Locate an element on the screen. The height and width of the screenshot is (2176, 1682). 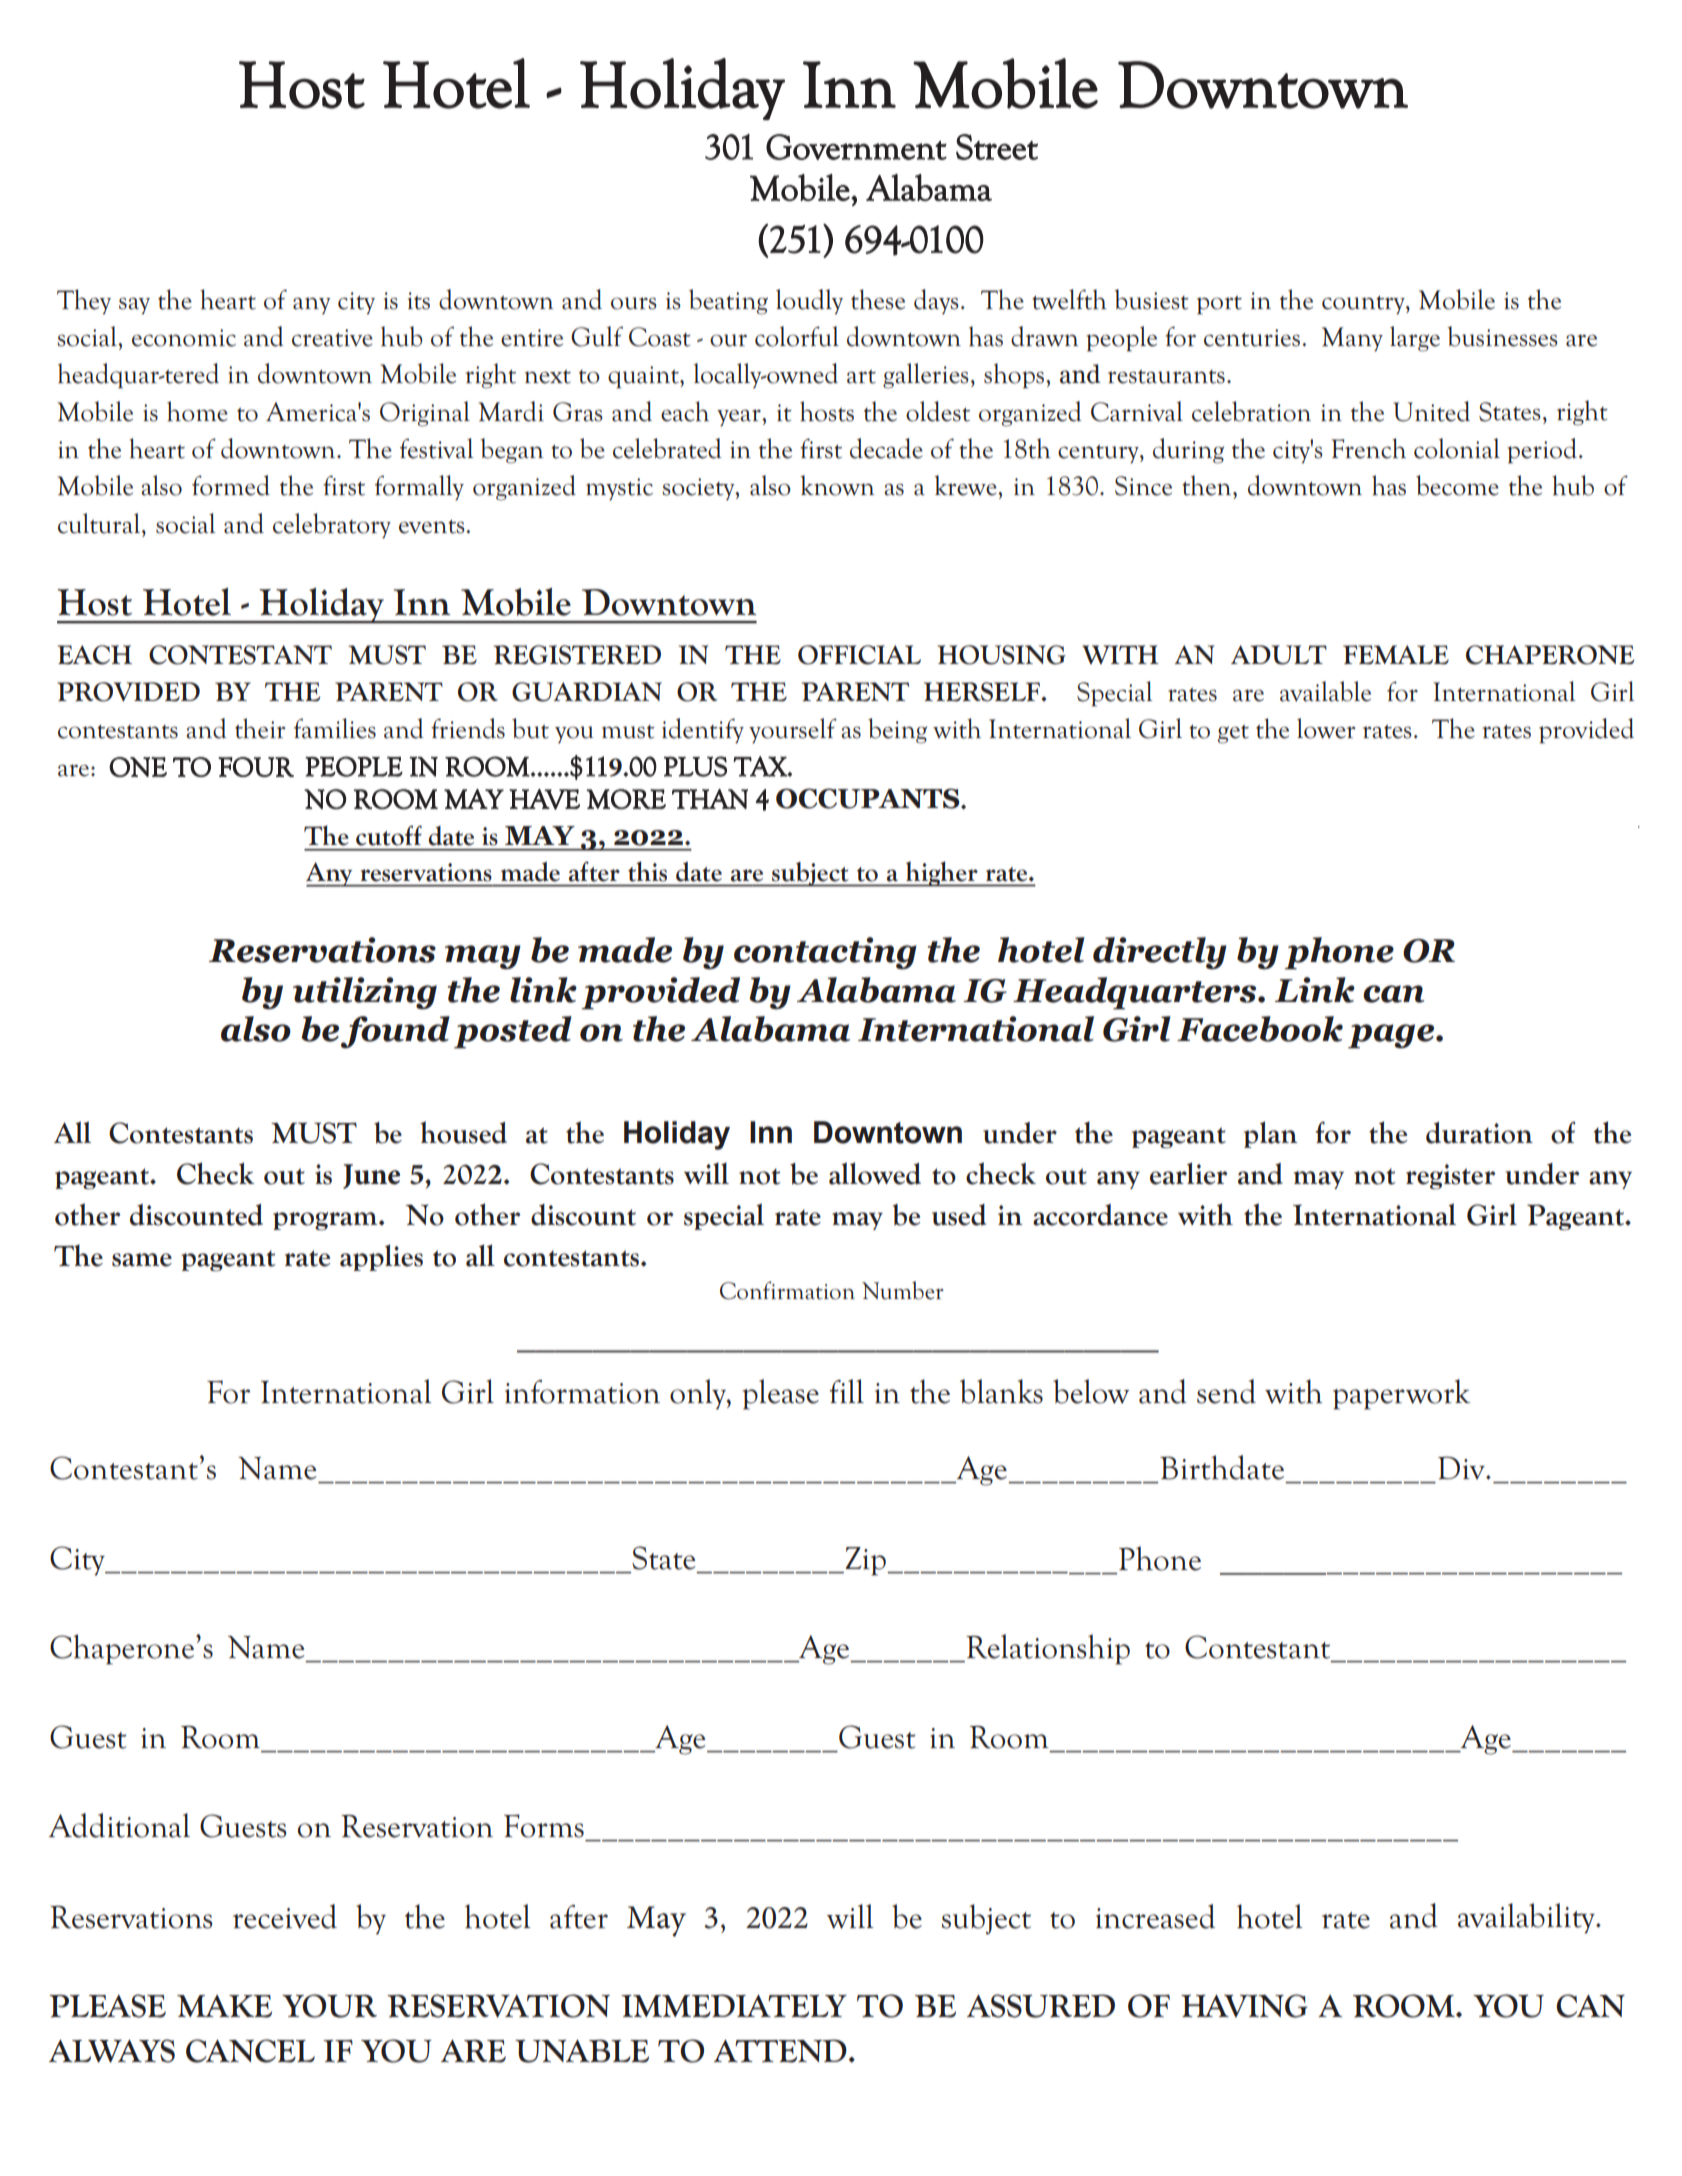
Many is located at coordinates (1352, 339).
